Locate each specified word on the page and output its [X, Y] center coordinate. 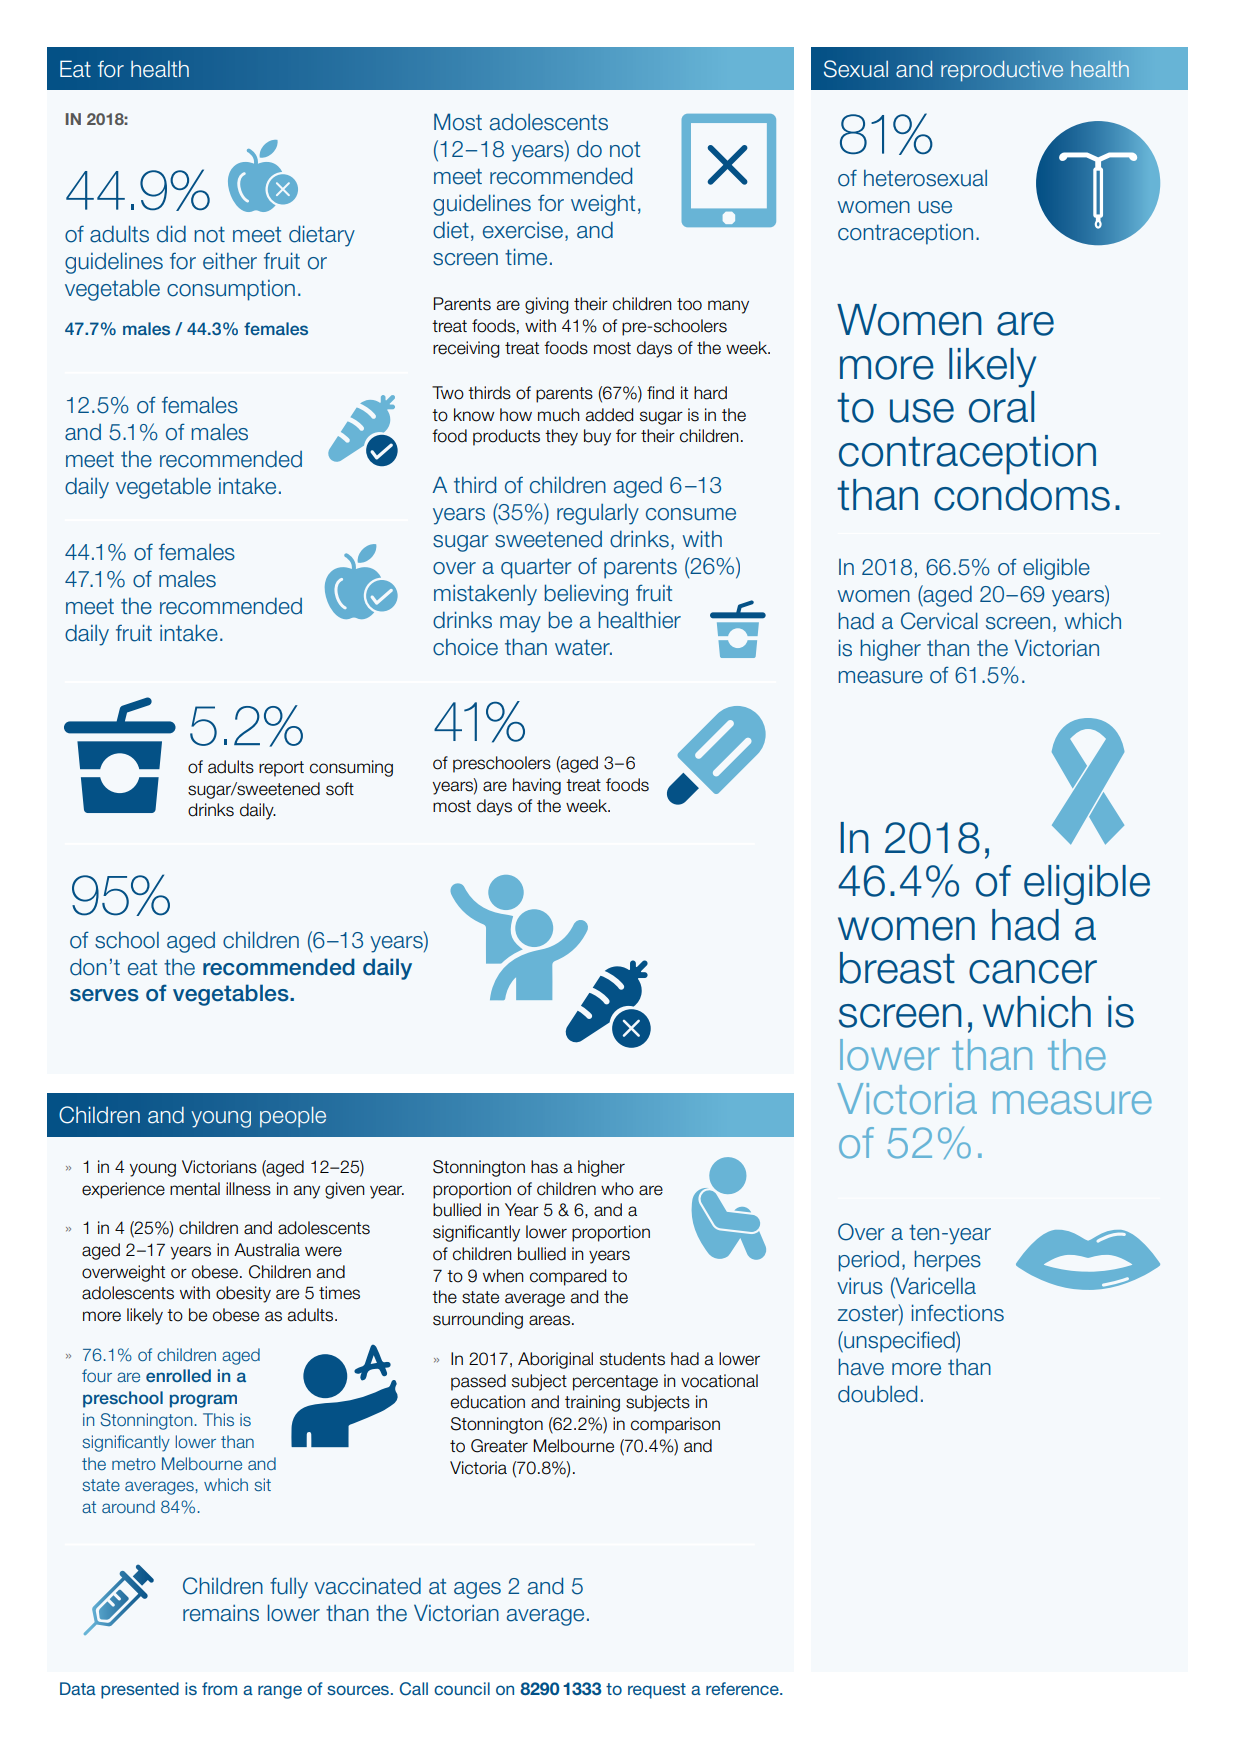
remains [221, 1613]
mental [195, 1189]
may [520, 624]
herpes [947, 1261]
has [544, 1167]
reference [743, 1688]
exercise [523, 230]
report [281, 769]
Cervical [939, 621]
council [462, 1688]
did [171, 234]
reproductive [1002, 71]
